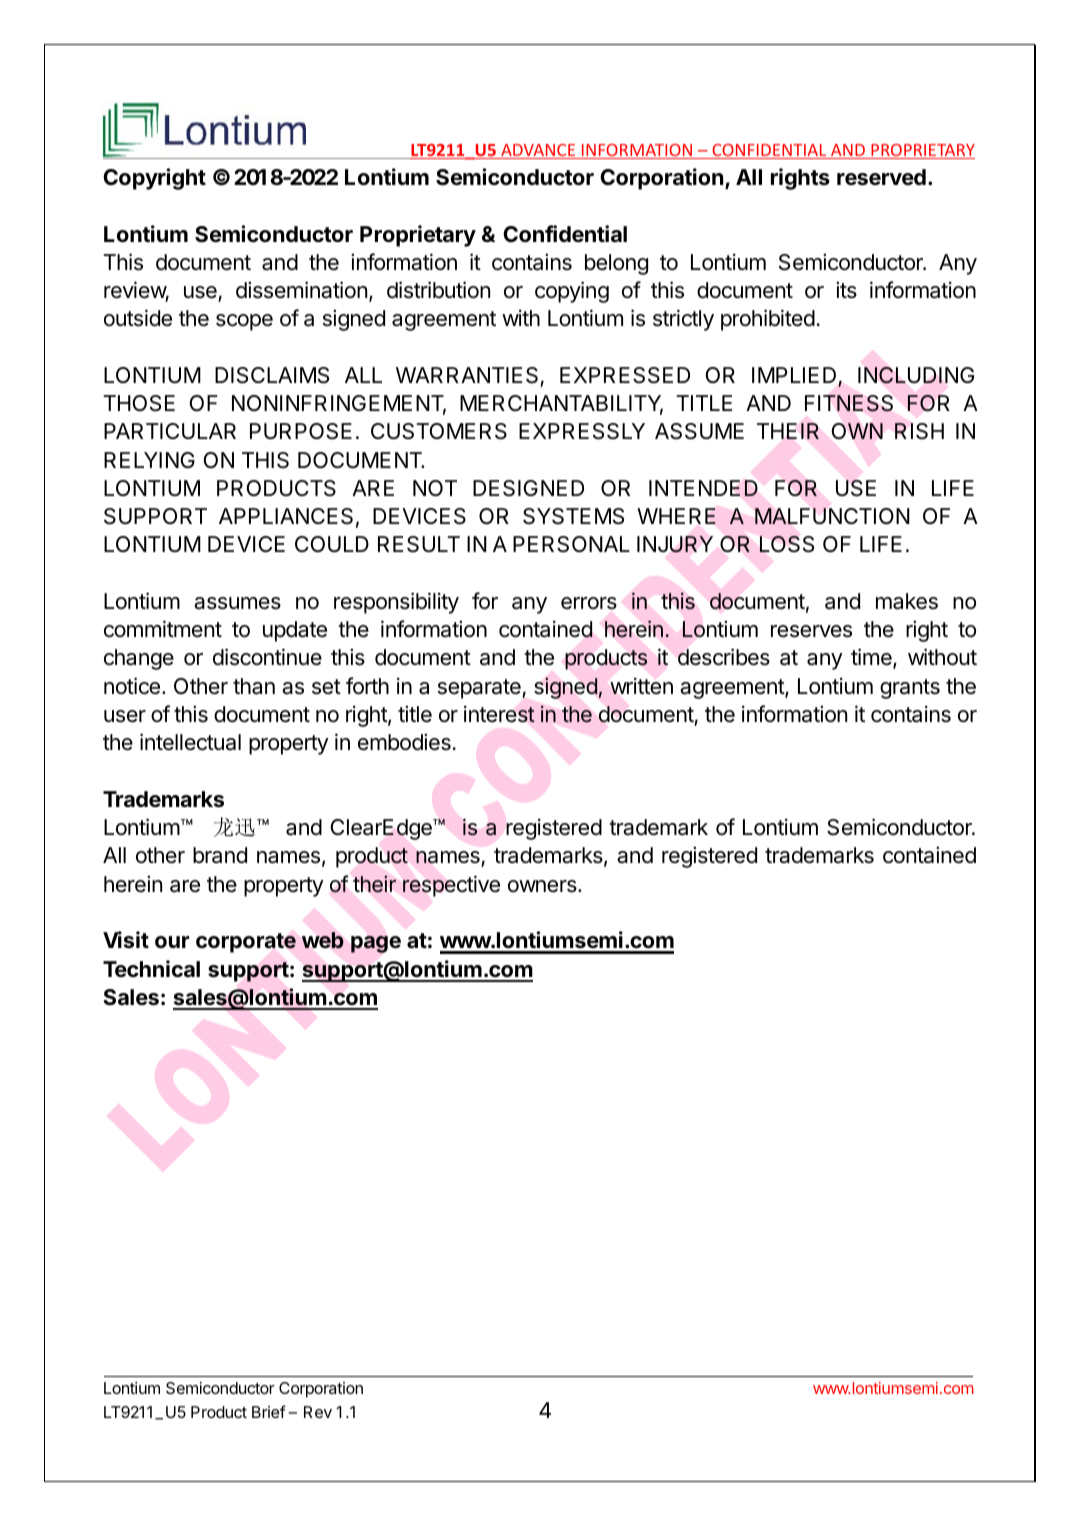 Image resolution: width=1079 pixels, height=1526 pixels. I want to click on Brief, so click(269, 1411).
